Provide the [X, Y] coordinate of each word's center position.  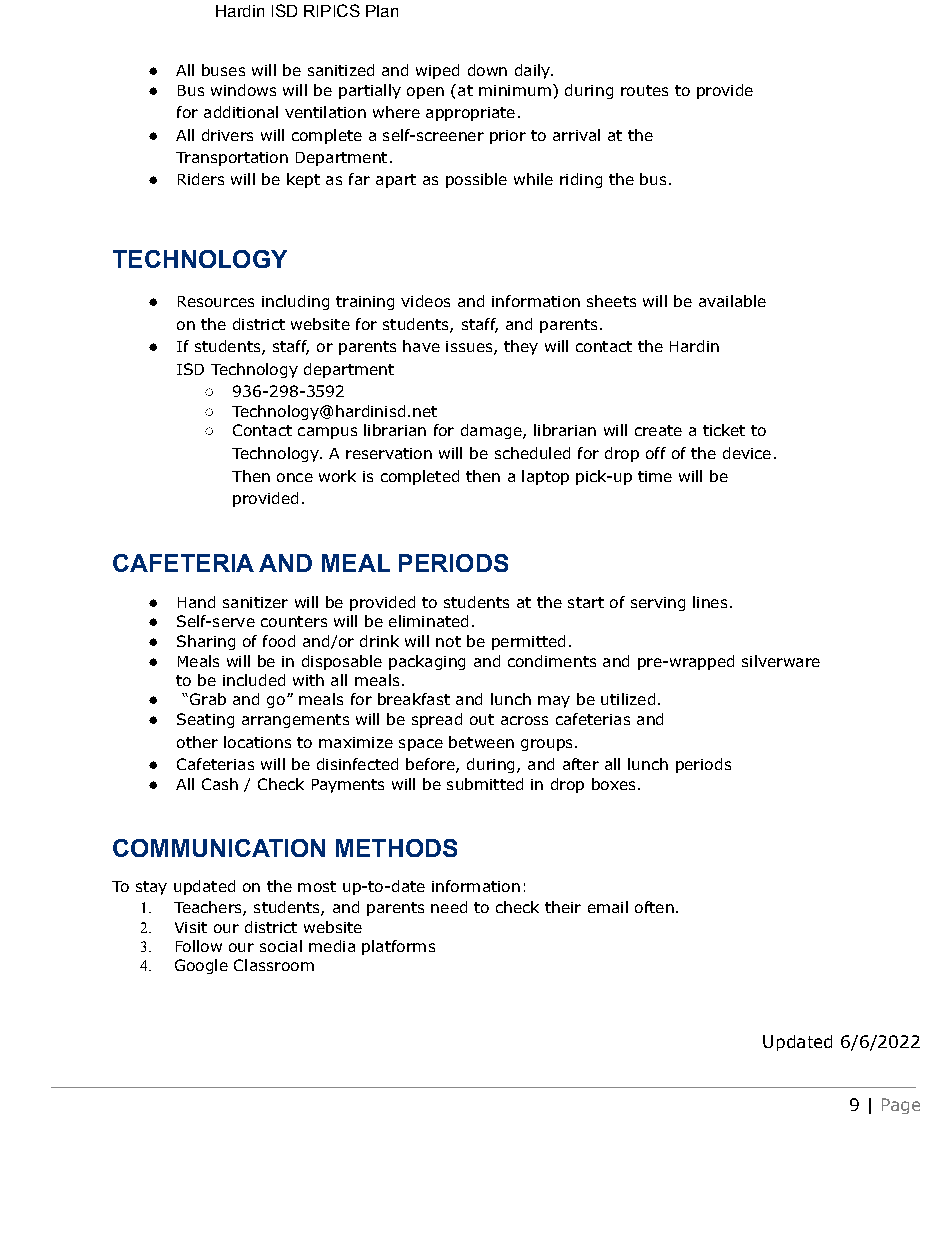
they [521, 347]
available [732, 301]
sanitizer [255, 602]
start [586, 602]
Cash [220, 784]
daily [533, 71]
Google [201, 966]
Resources [216, 301]
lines [710, 602]
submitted [485, 784]
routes [644, 90]
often [654, 907]
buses [223, 70]
